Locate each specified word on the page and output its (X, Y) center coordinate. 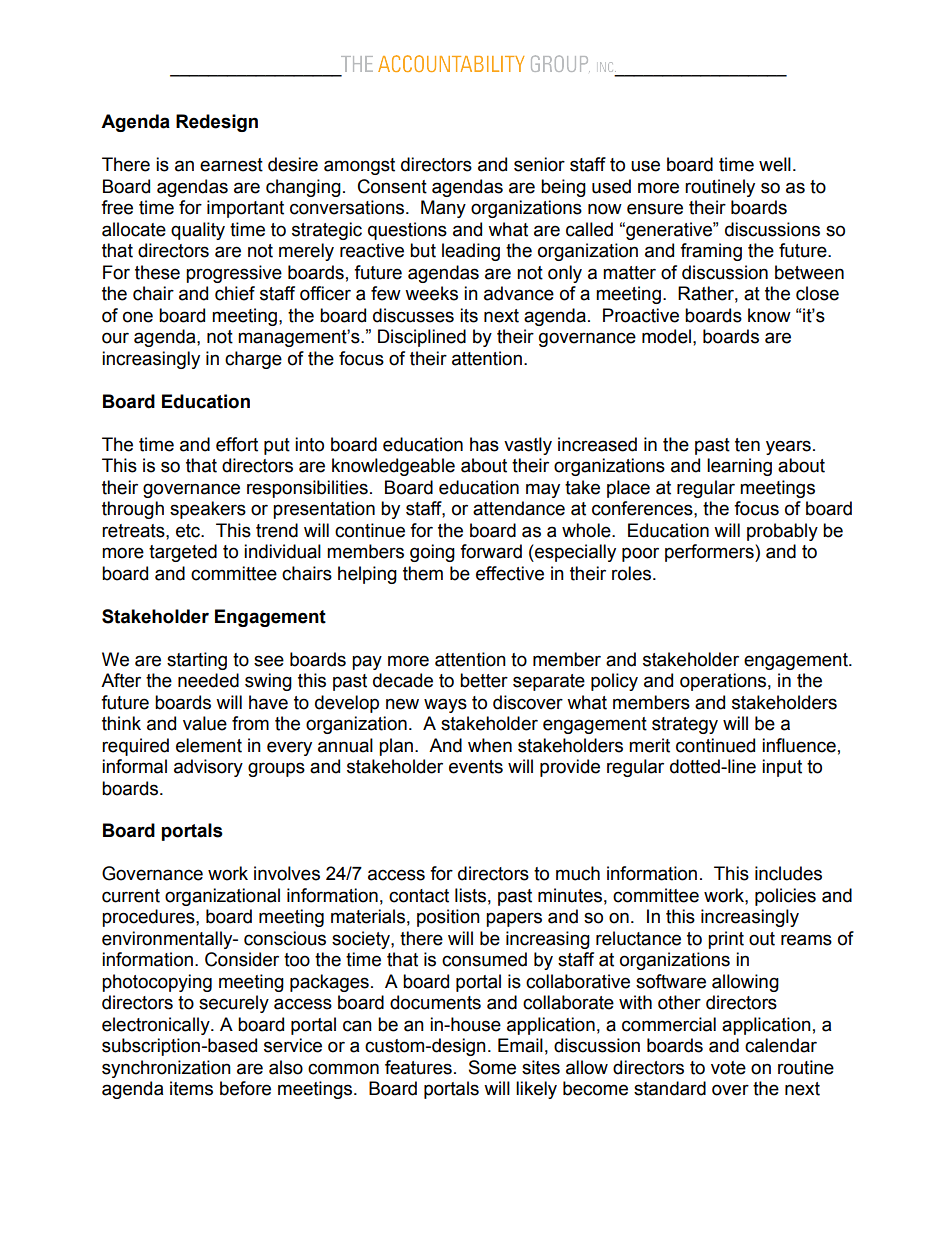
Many (443, 209)
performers (710, 553)
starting (197, 661)
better (484, 680)
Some (492, 1067)
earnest (231, 165)
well (775, 164)
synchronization (166, 1069)
